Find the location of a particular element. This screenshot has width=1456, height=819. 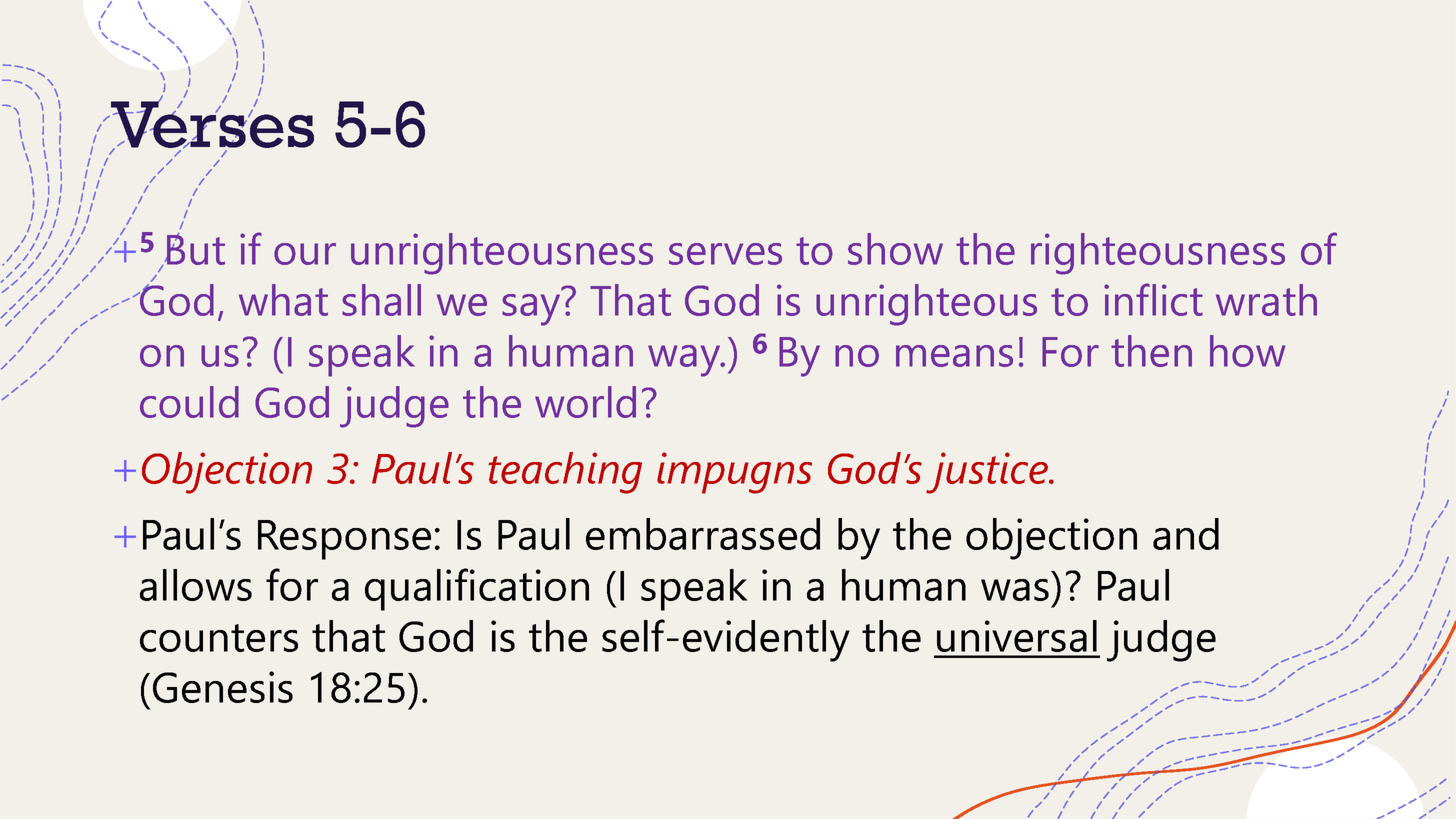

serves is located at coordinates (725, 254).
